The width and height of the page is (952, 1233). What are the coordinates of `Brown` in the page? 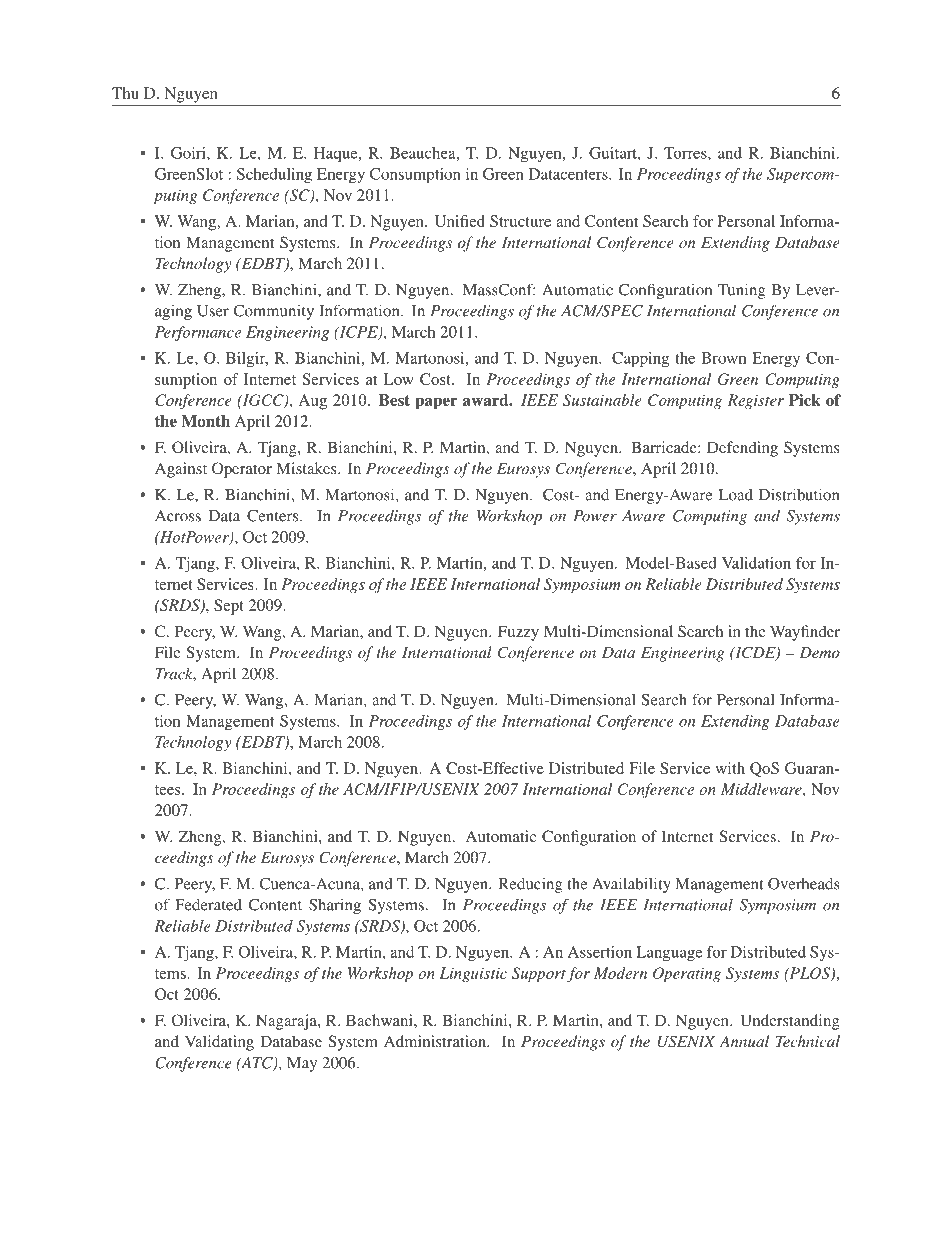 It's located at (723, 358).
